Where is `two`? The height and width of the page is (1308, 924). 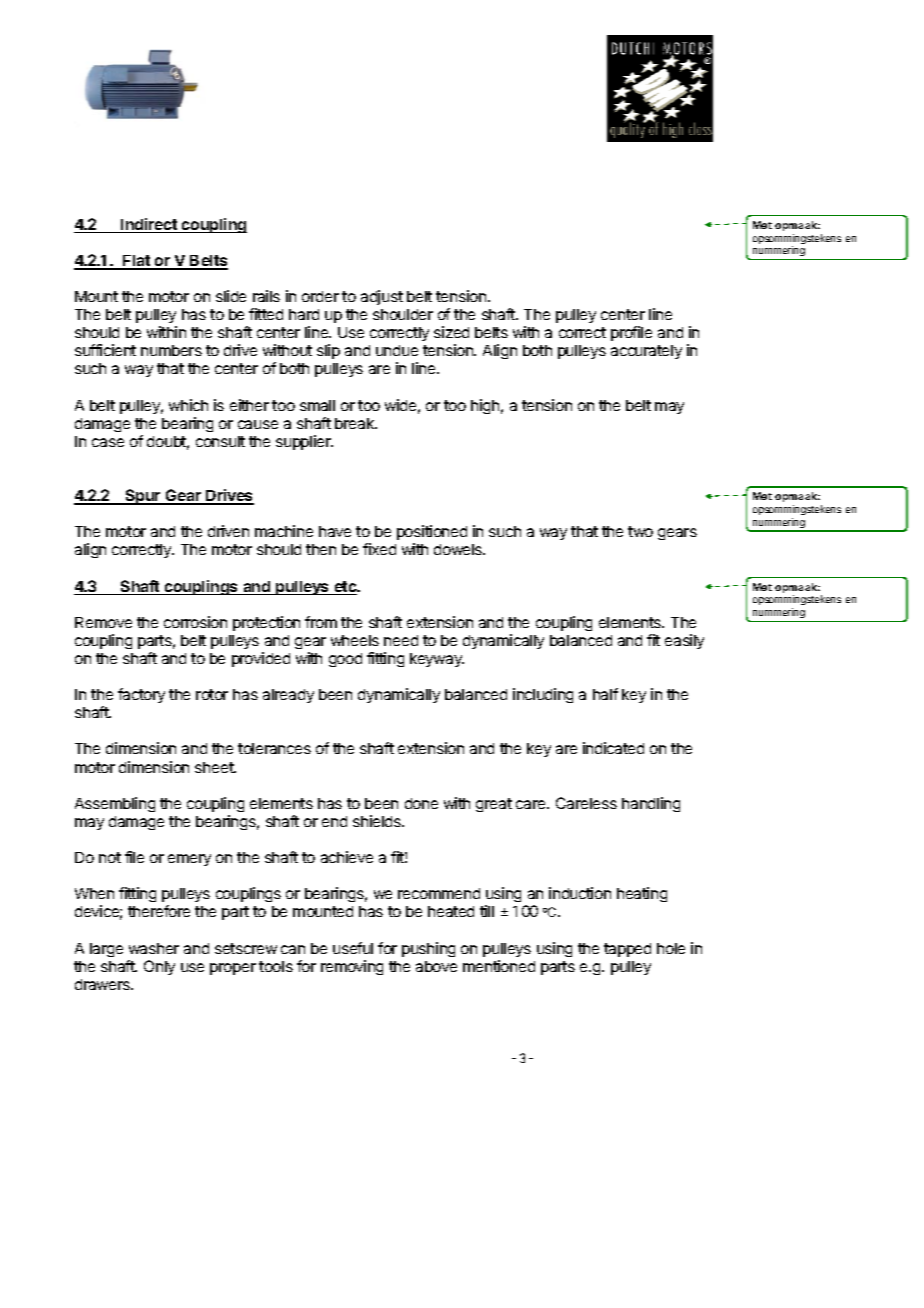
two is located at coordinates (640, 531).
